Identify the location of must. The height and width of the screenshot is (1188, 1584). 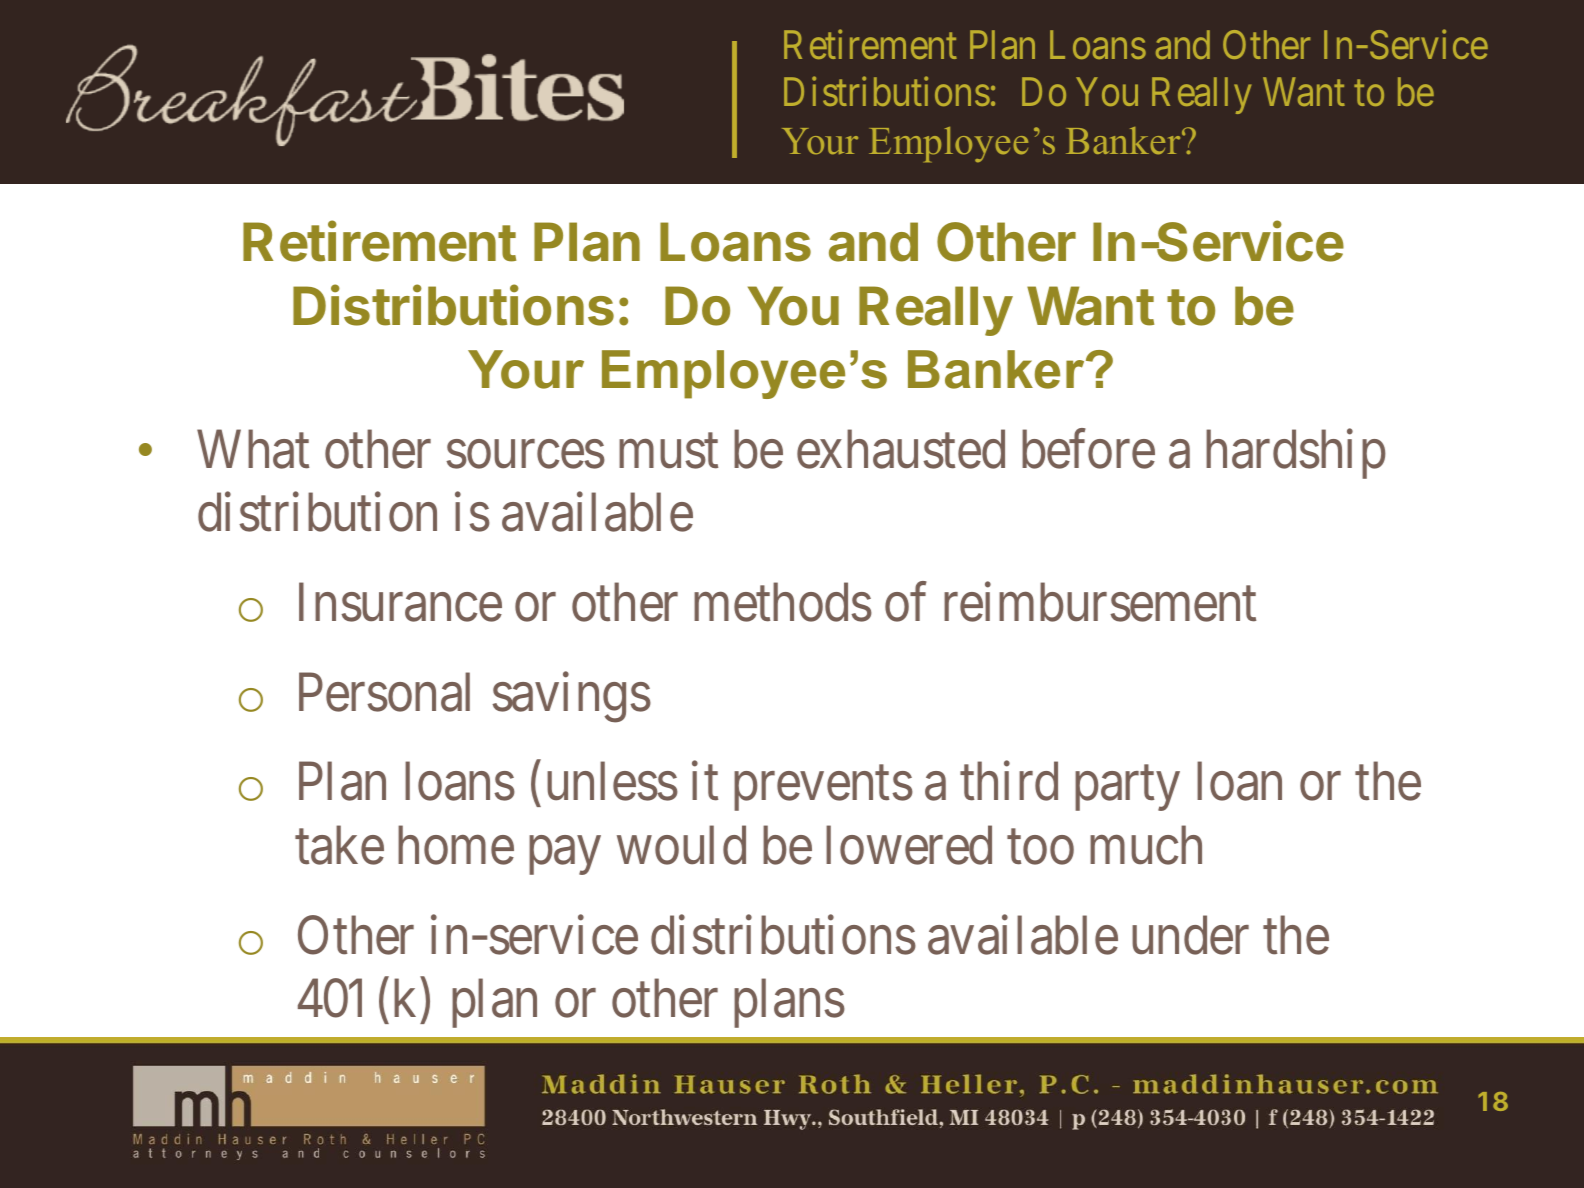
(668, 452).
